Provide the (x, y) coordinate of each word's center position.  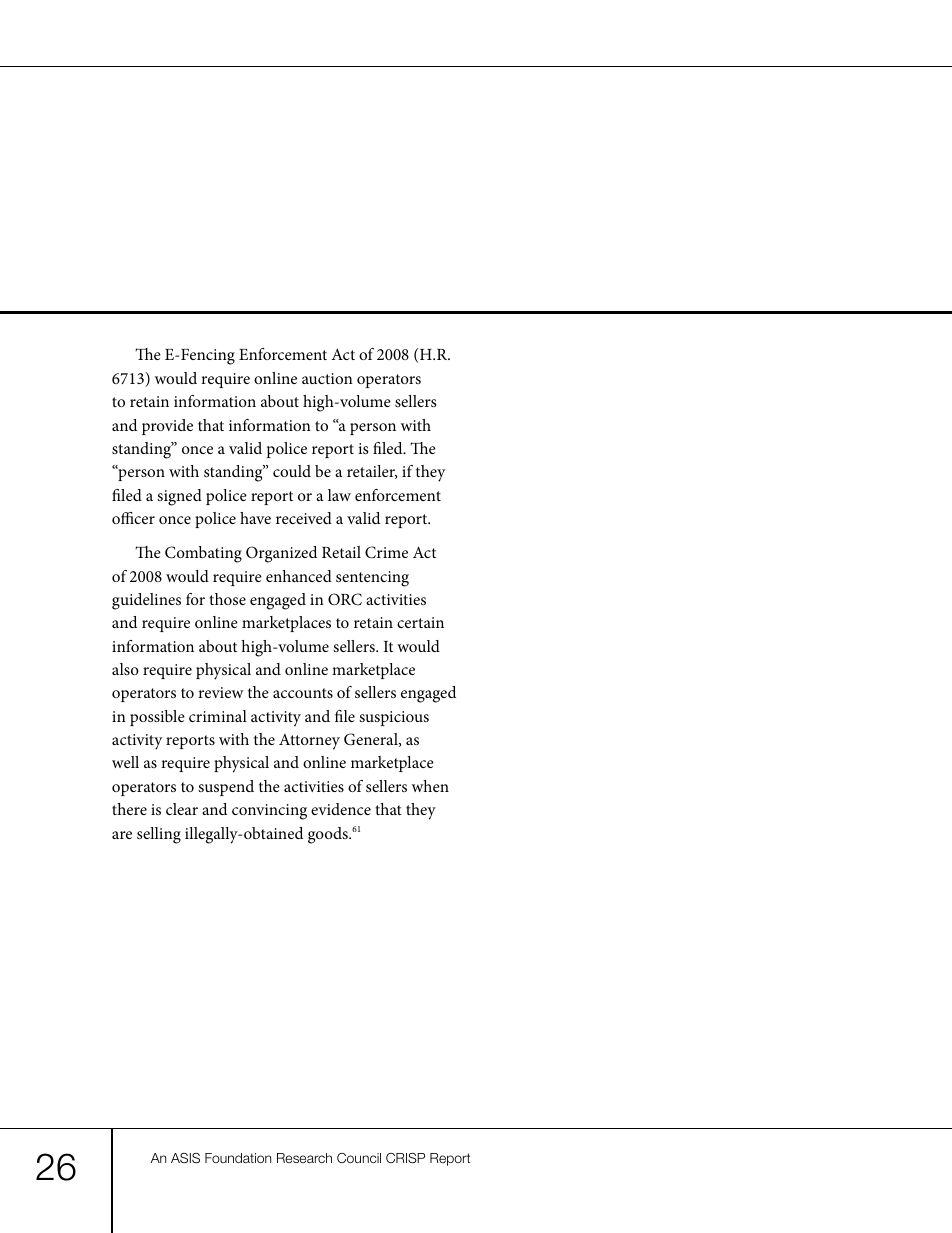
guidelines (146, 601)
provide (167, 427)
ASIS (185, 1158)
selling (159, 835)
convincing (269, 812)
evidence (341, 809)
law (339, 495)
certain (420, 622)
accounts (303, 693)
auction (327, 378)
